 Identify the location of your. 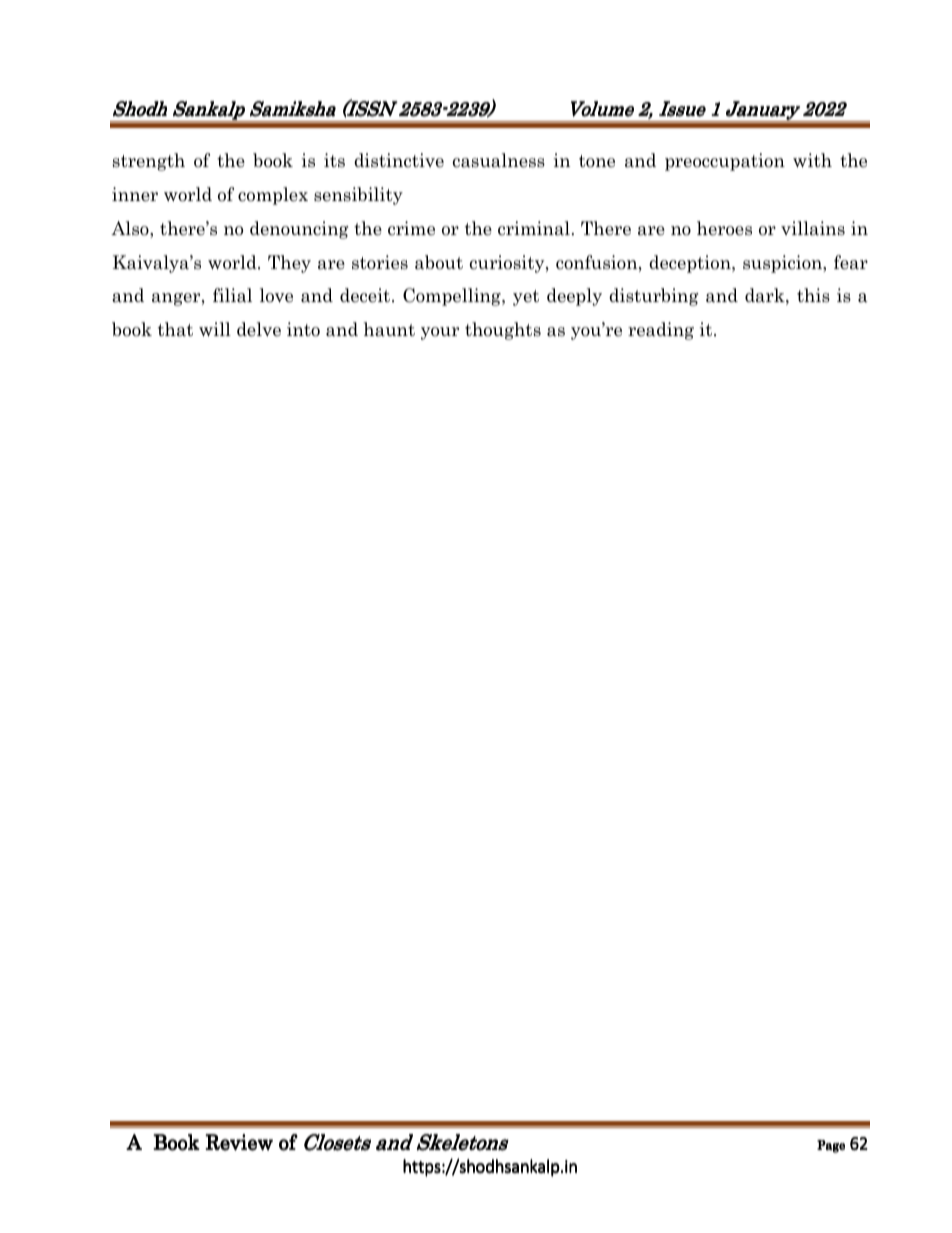
(440, 333).
